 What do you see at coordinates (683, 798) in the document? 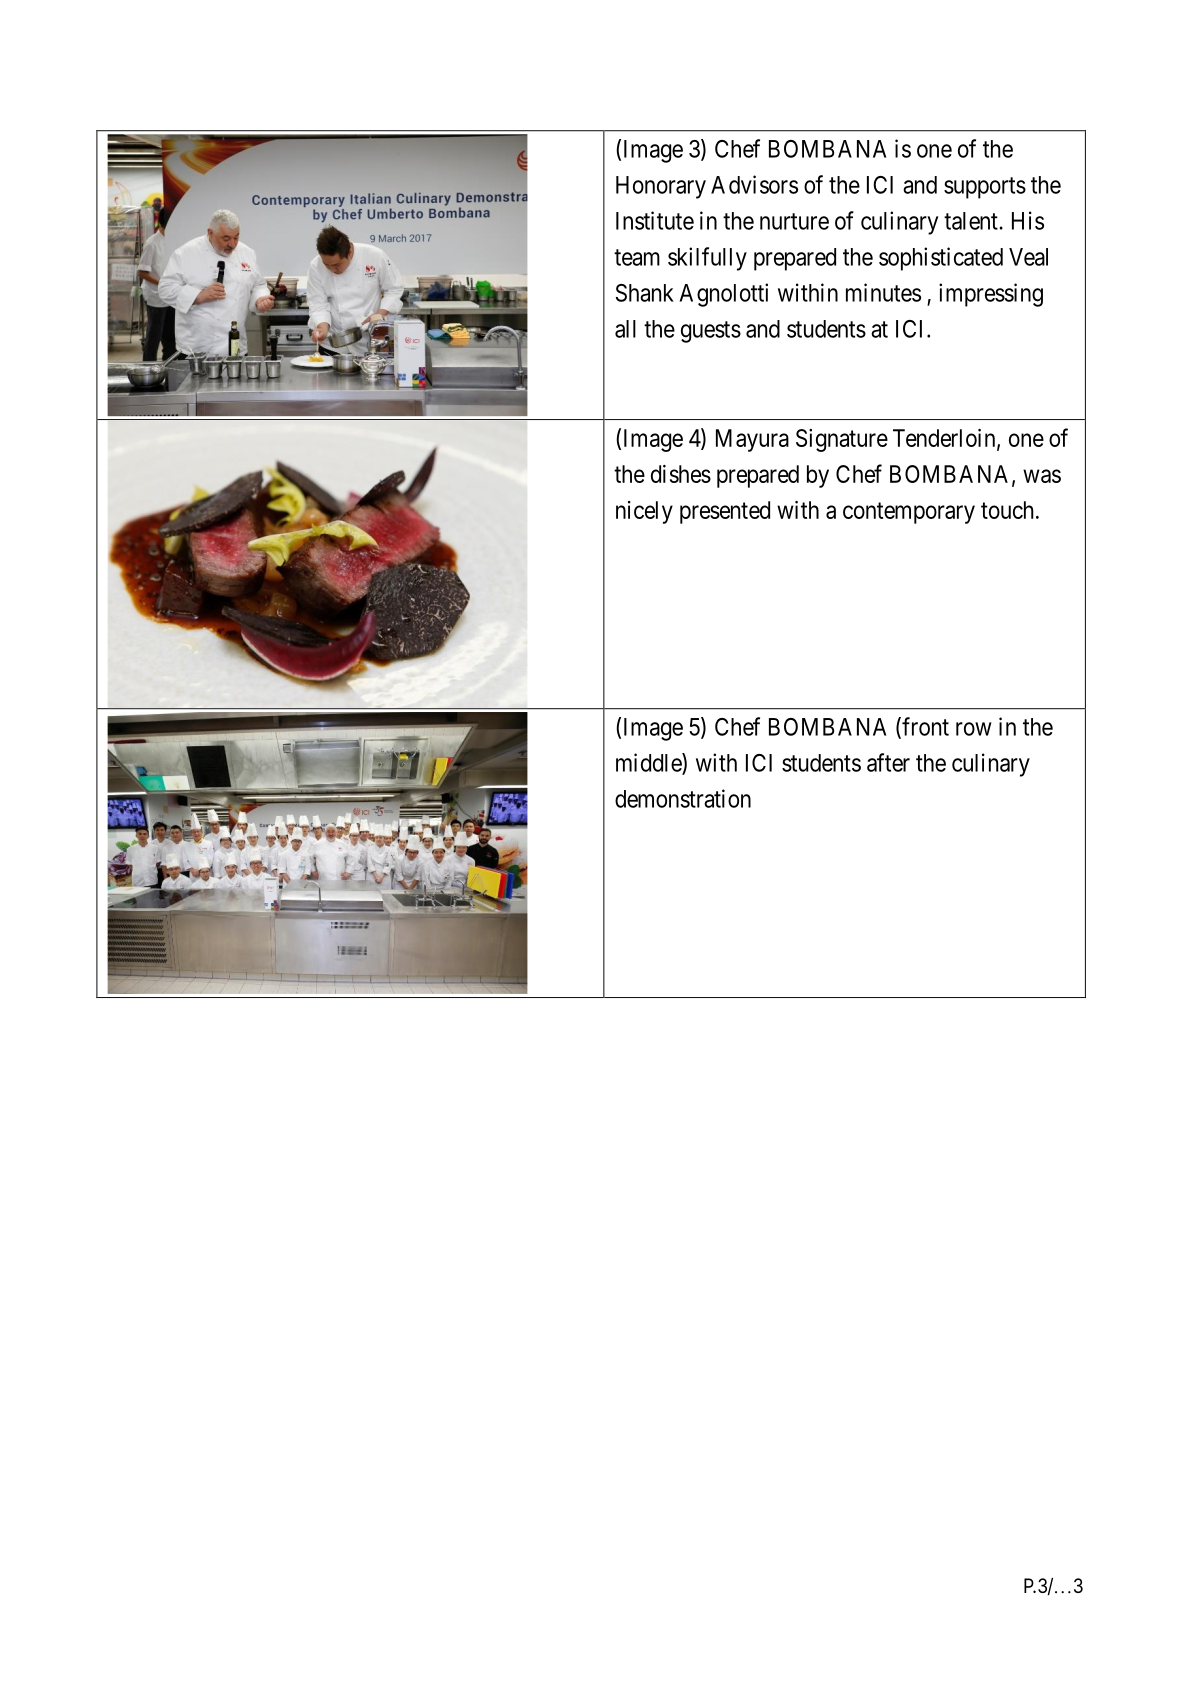
I see `demonstration` at bounding box center [683, 798].
